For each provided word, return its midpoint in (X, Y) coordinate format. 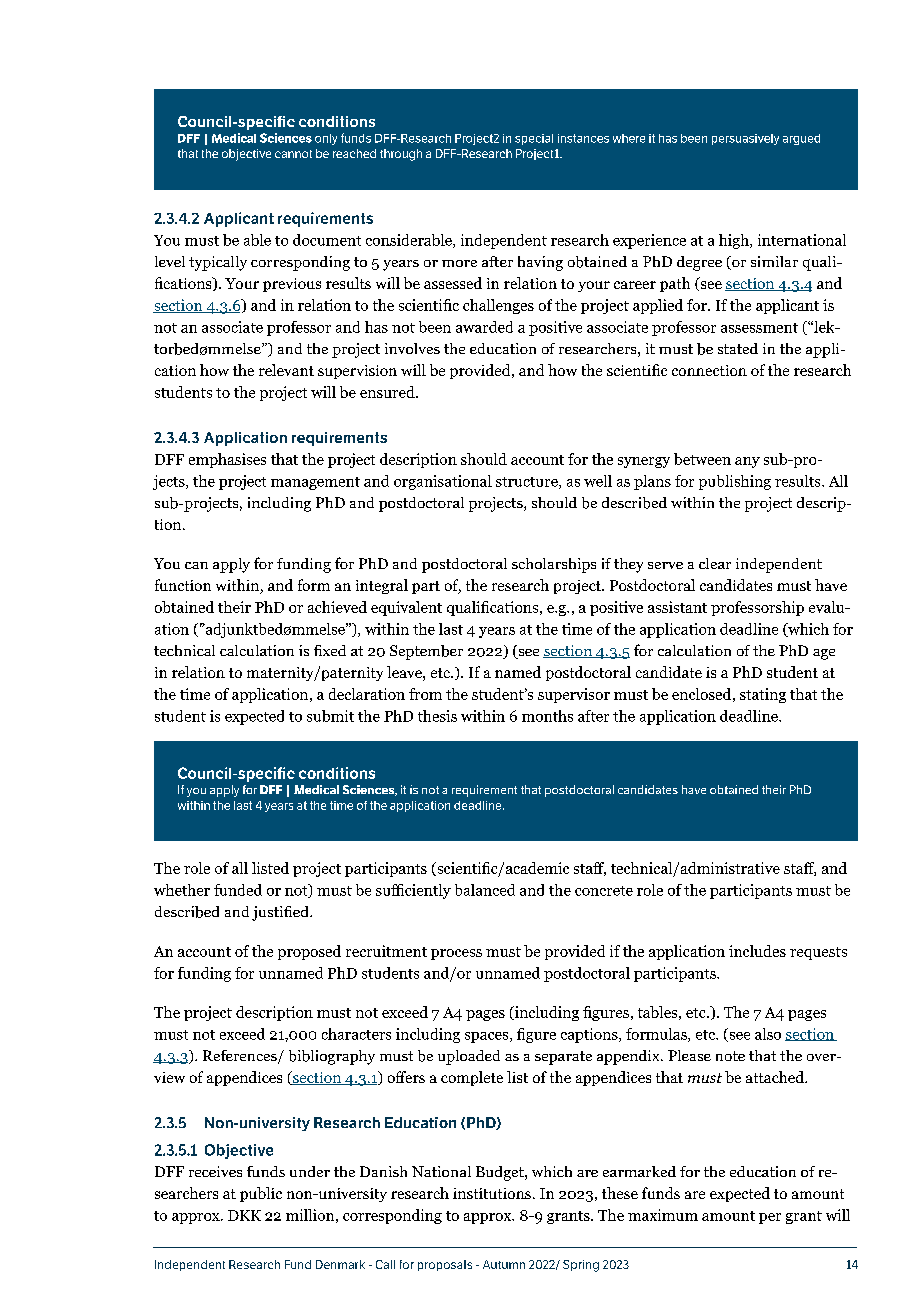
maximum (663, 1215)
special (534, 139)
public (261, 1194)
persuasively (745, 139)
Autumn (504, 1264)
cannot (293, 154)
